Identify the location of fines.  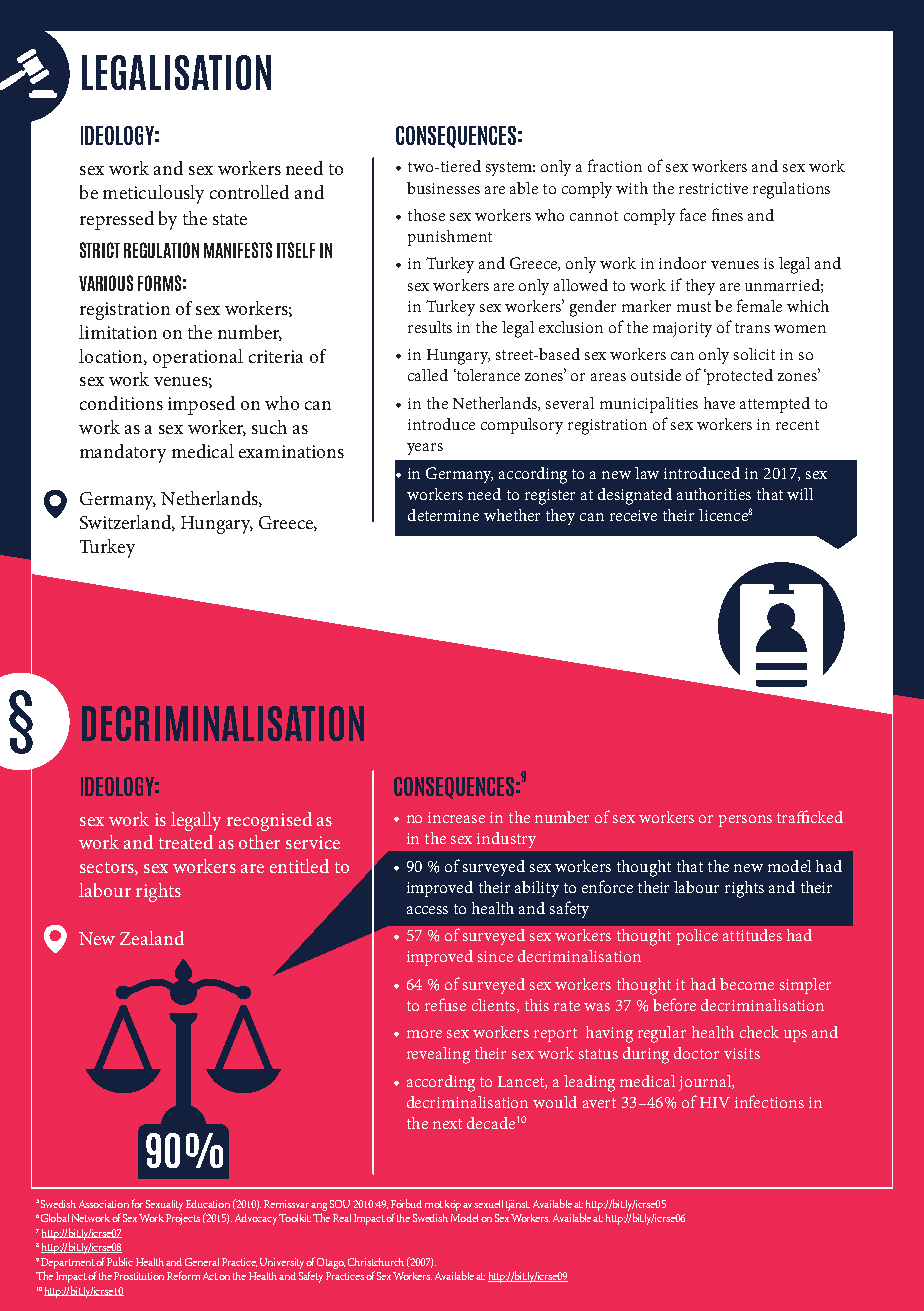
(727, 214).
